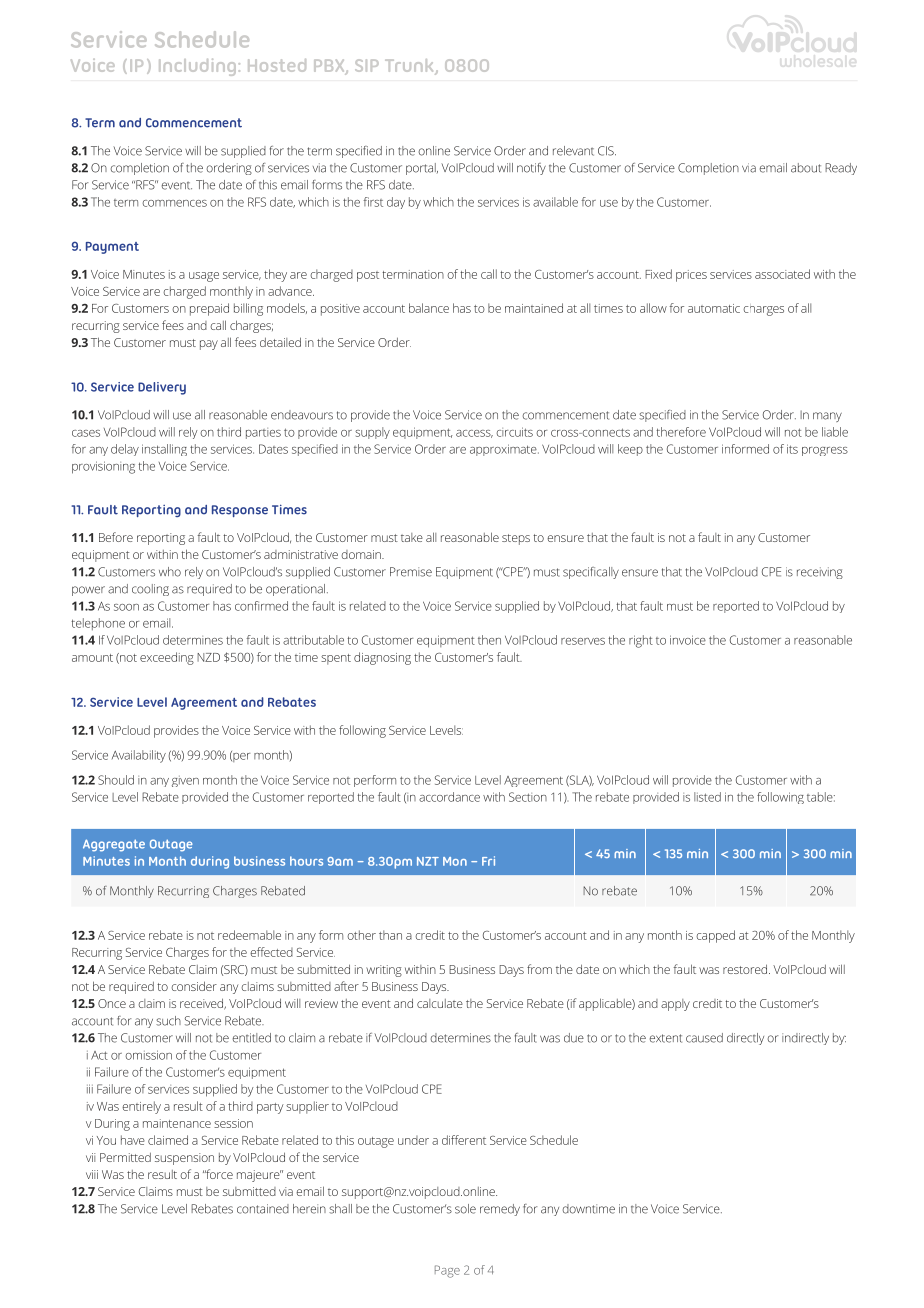  What do you see at coordinates (465, 1209) in the page?
I see `sole` at bounding box center [465, 1209].
